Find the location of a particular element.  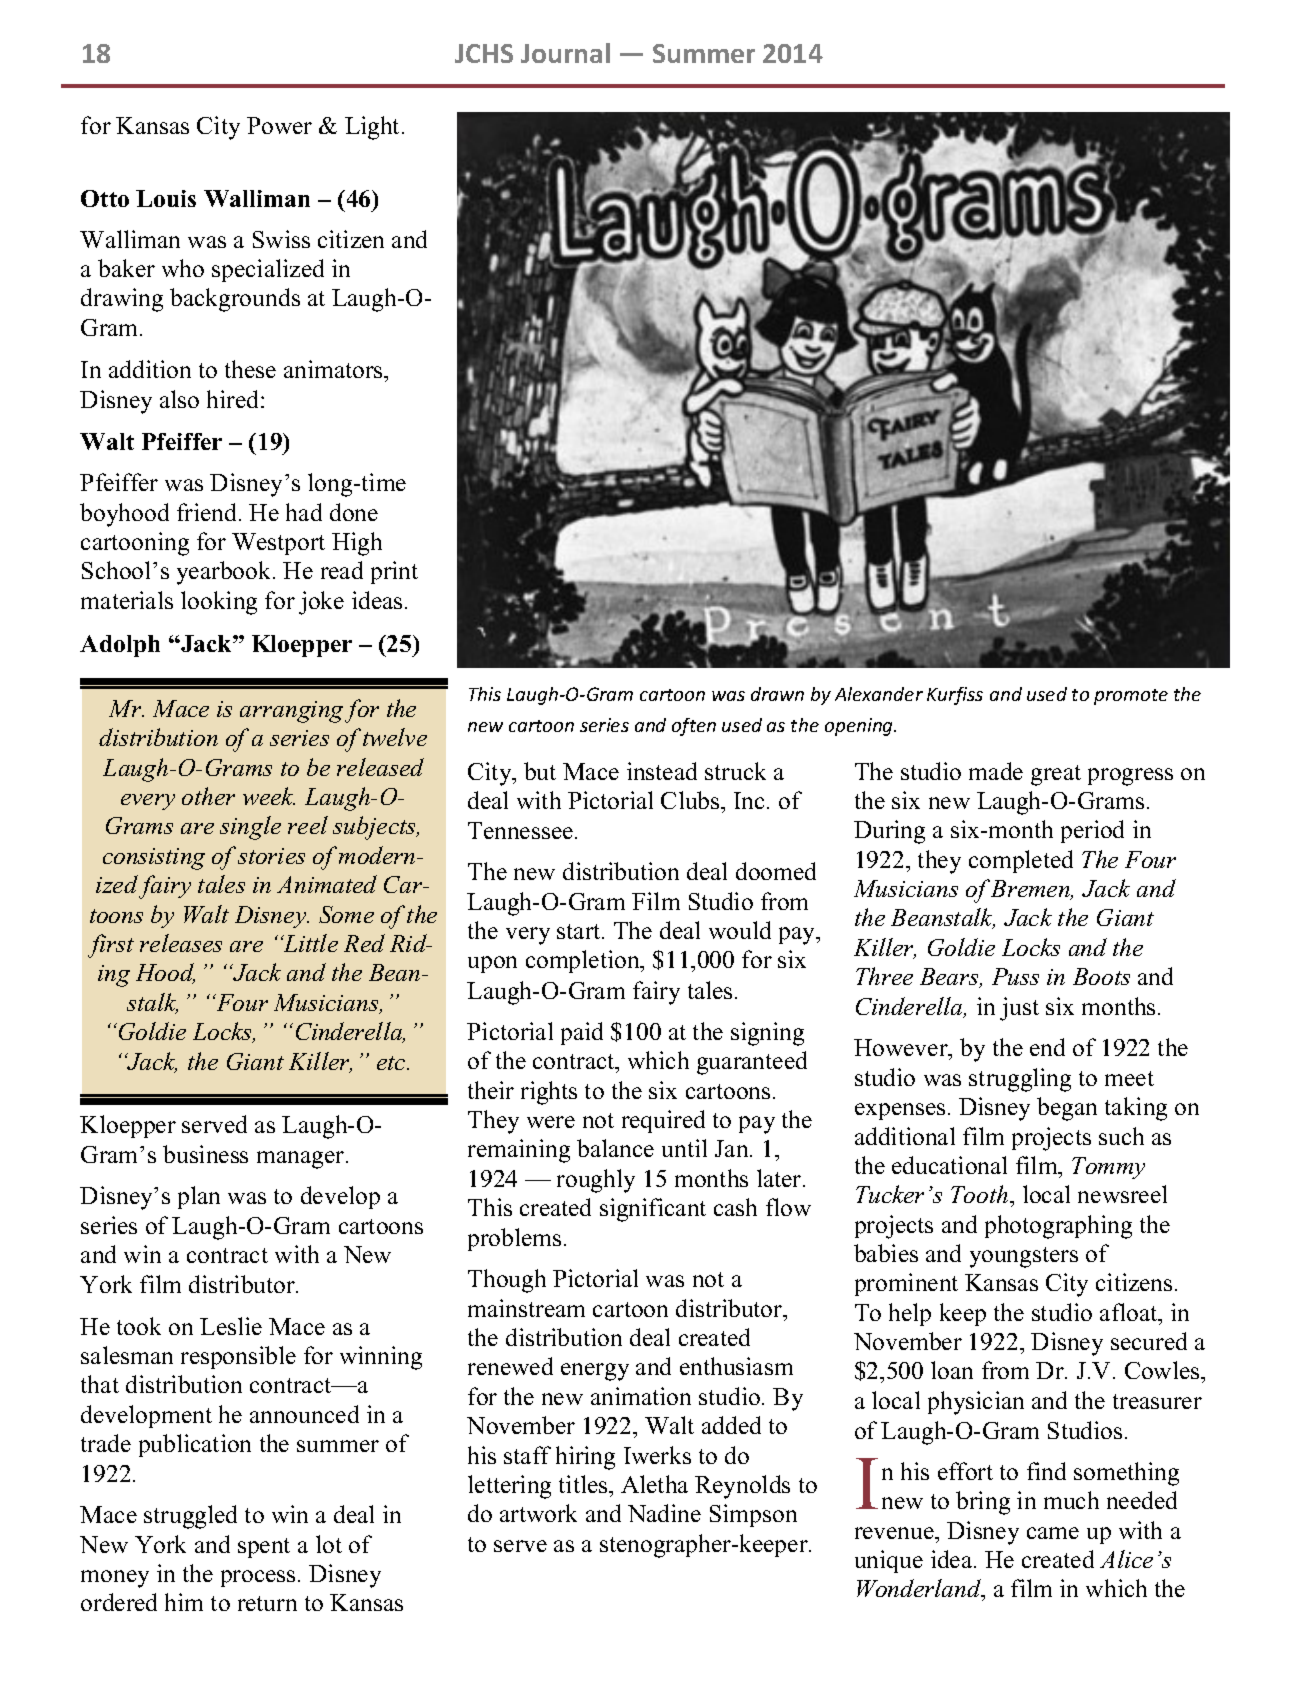

print is located at coordinates (394, 572).
